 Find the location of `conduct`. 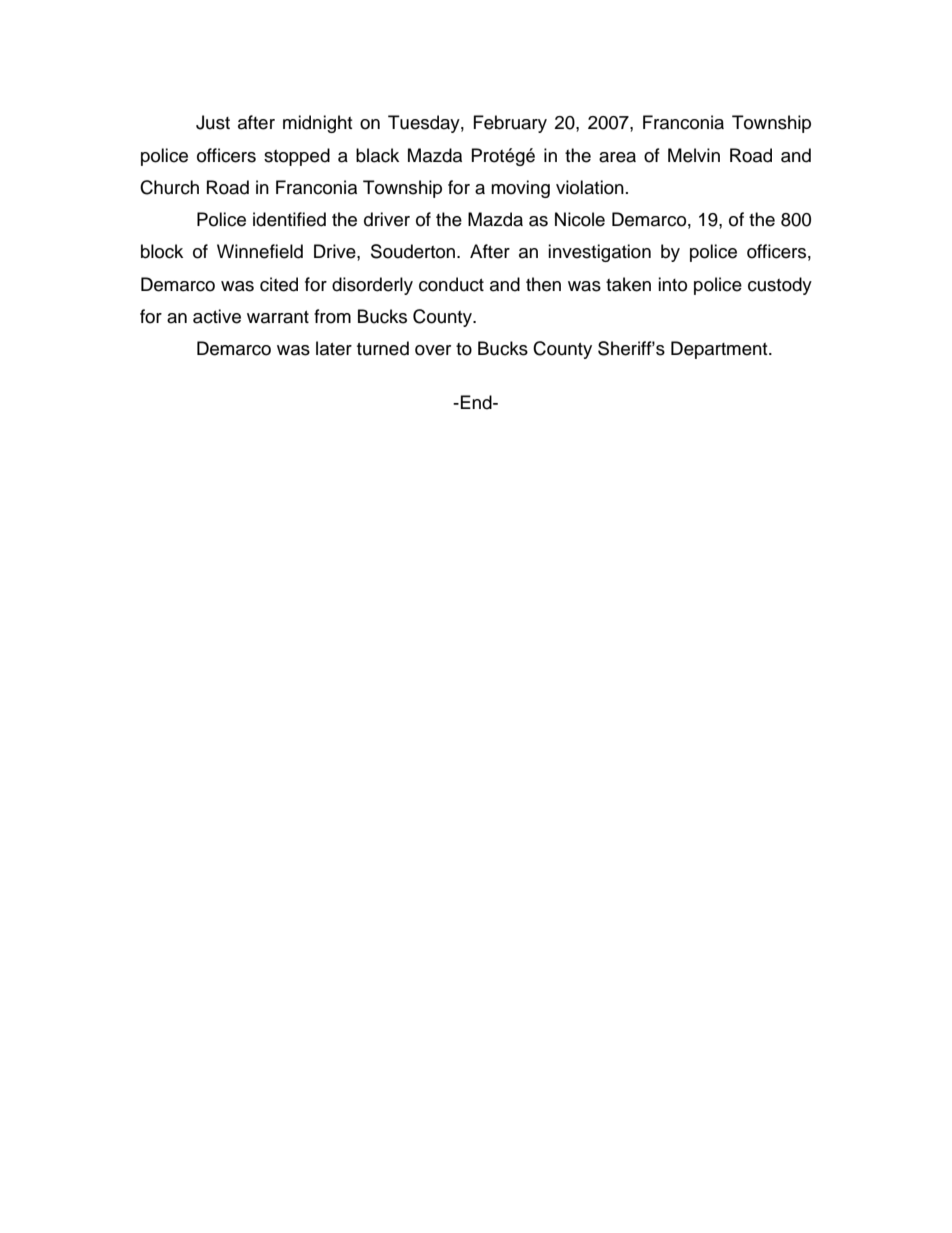

conduct is located at coordinates (451, 284).
